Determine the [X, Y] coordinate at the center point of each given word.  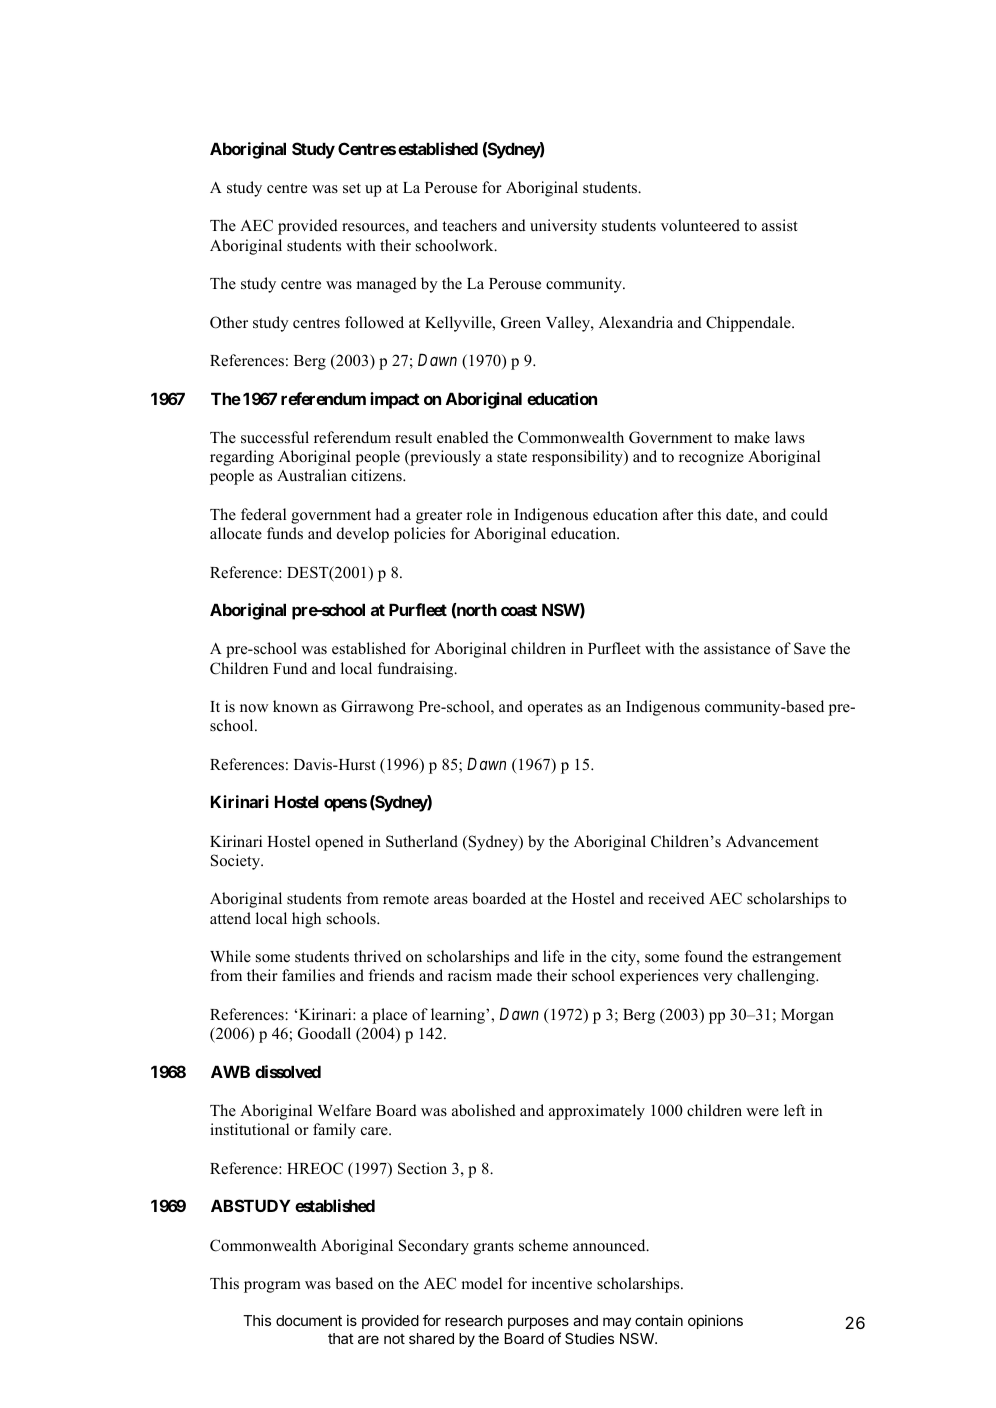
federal [263, 514]
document [309, 1320]
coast [519, 610]
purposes [538, 1325]
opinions [715, 1321]
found [704, 956]
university [563, 227]
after [678, 514]
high [306, 920]
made [514, 975]
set [352, 188]
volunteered [700, 225]
